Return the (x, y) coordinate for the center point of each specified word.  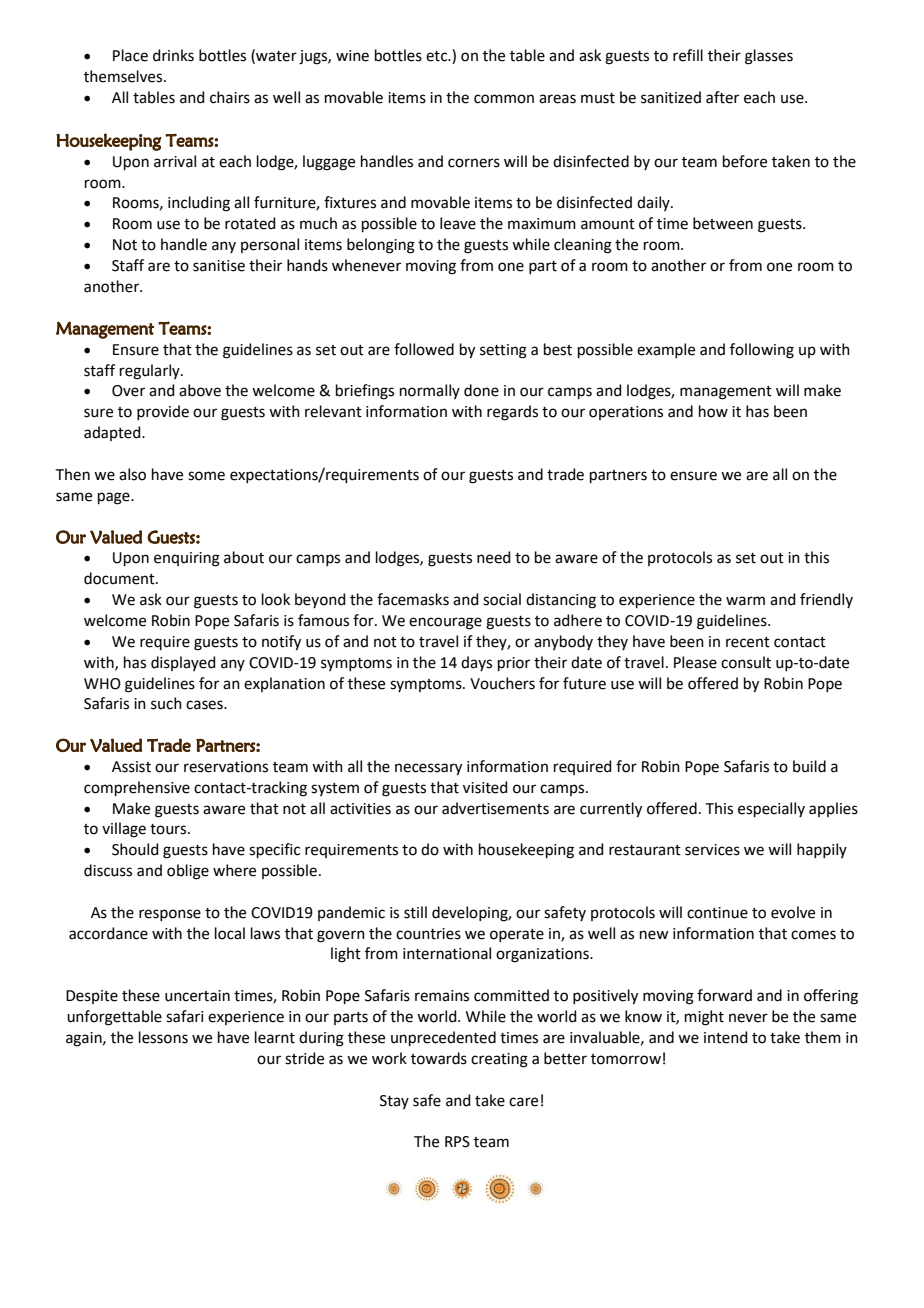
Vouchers (502, 683)
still (415, 912)
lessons (163, 1037)
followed (424, 349)
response (170, 915)
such (166, 703)
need (494, 557)
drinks (173, 55)
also (132, 474)
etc (438, 56)
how (713, 411)
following (762, 351)
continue (717, 913)
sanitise (219, 266)
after (722, 97)
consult (746, 662)
